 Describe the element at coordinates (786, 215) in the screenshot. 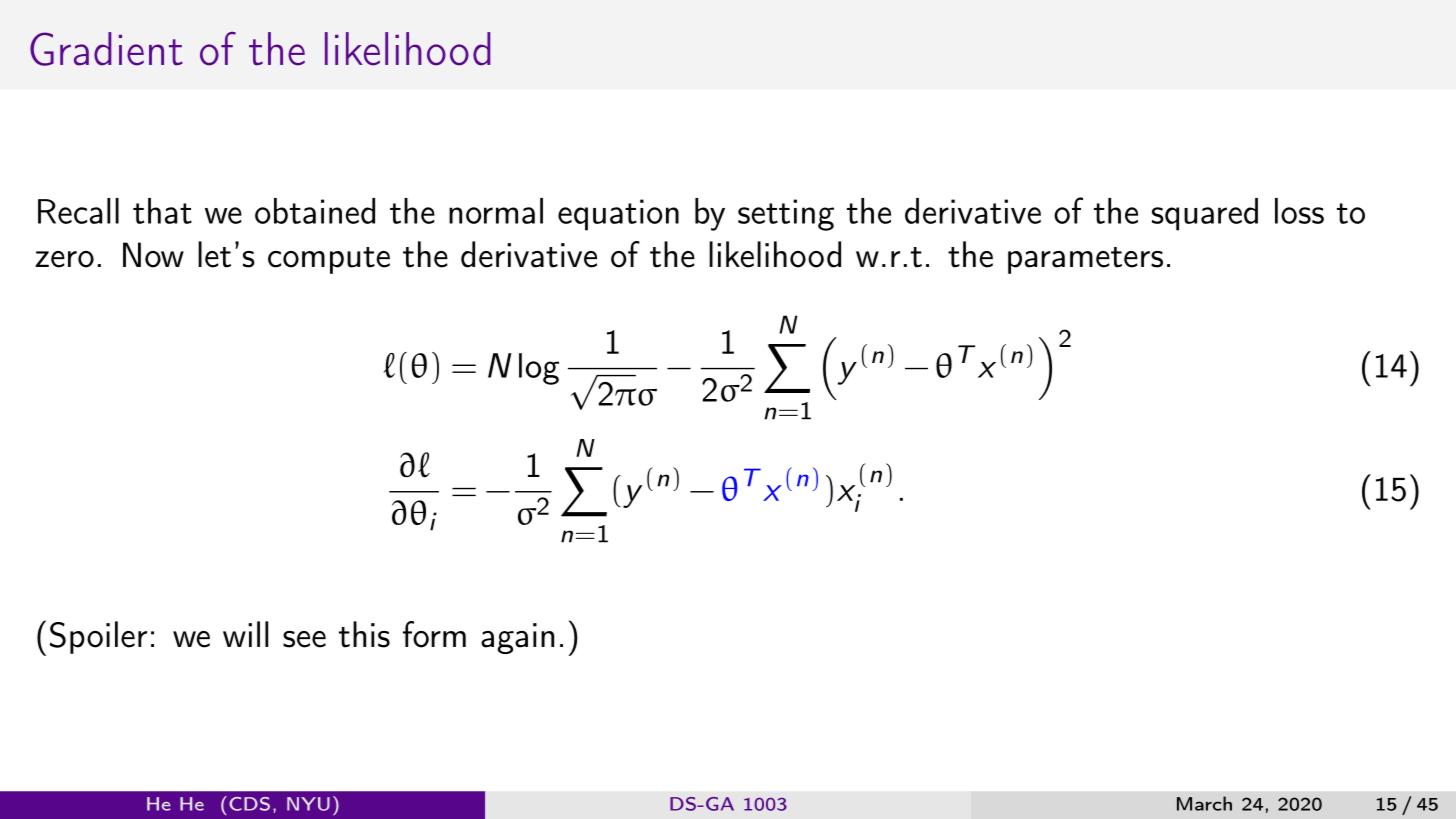

I see `setting` at that location.
